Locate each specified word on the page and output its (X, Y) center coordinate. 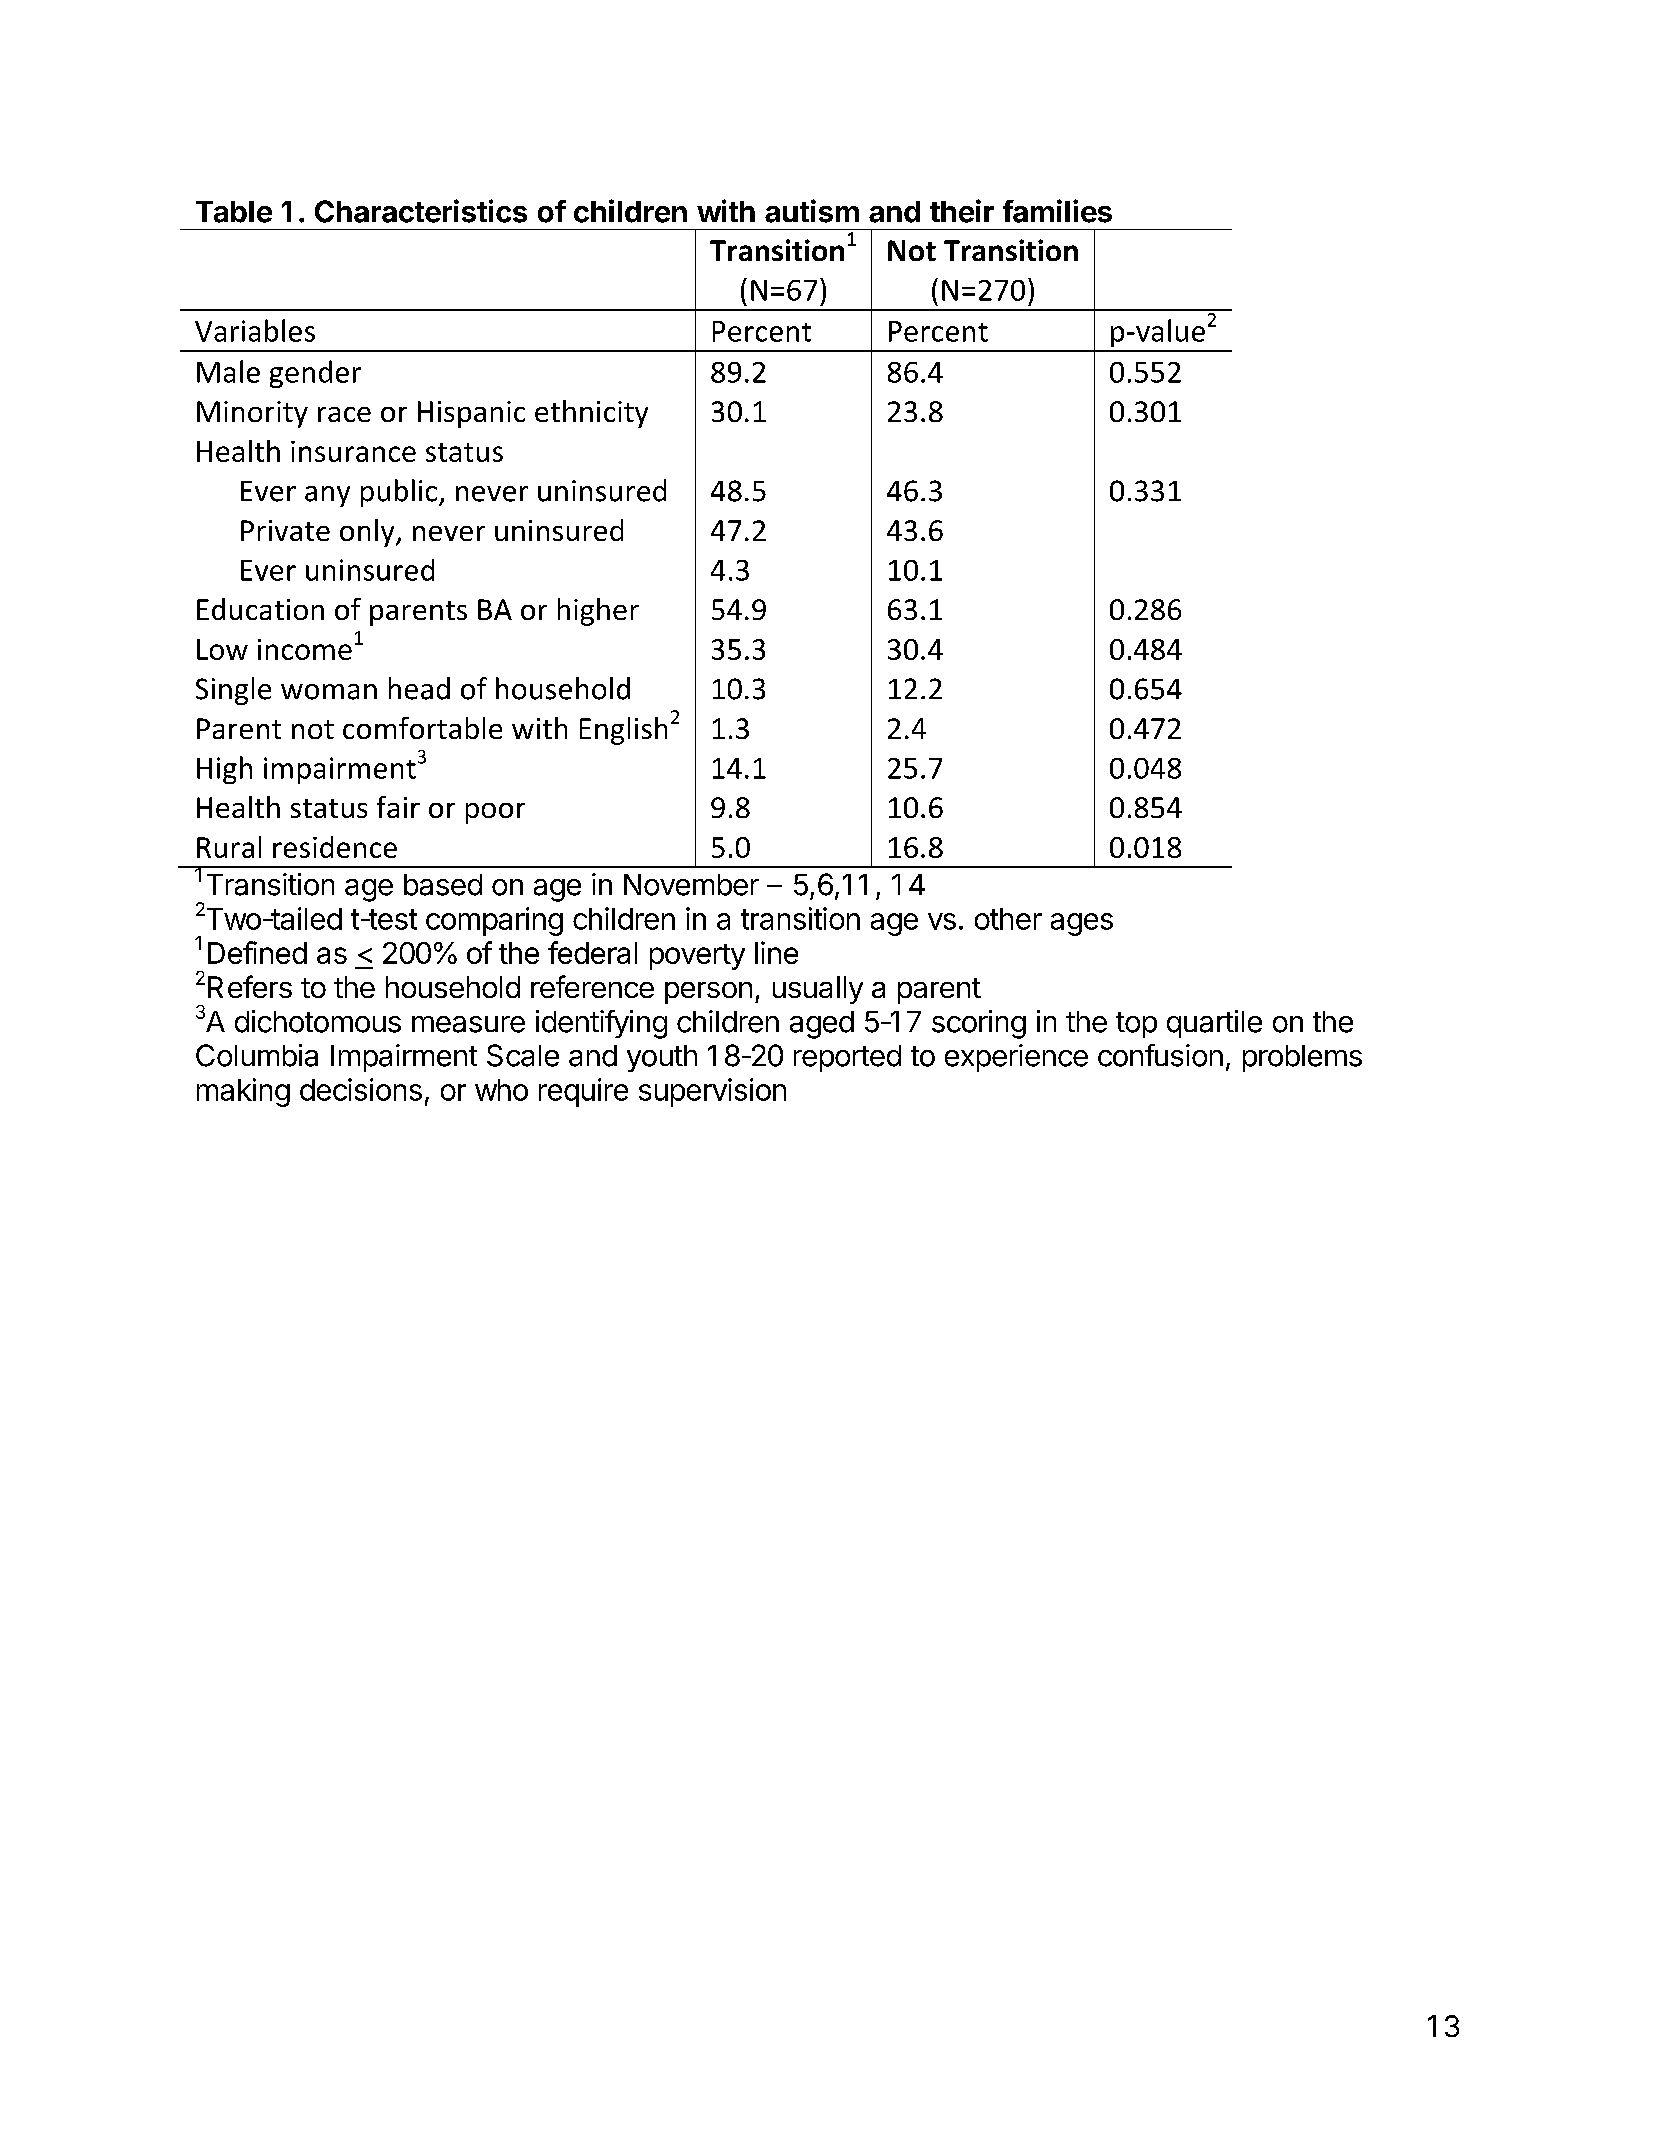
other (1008, 919)
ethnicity (591, 414)
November (691, 885)
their (962, 211)
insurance (353, 451)
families (1057, 211)
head (419, 688)
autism (812, 211)
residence (335, 847)
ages (1082, 924)
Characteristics (421, 211)
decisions (361, 1089)
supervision (712, 1092)
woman (329, 692)
